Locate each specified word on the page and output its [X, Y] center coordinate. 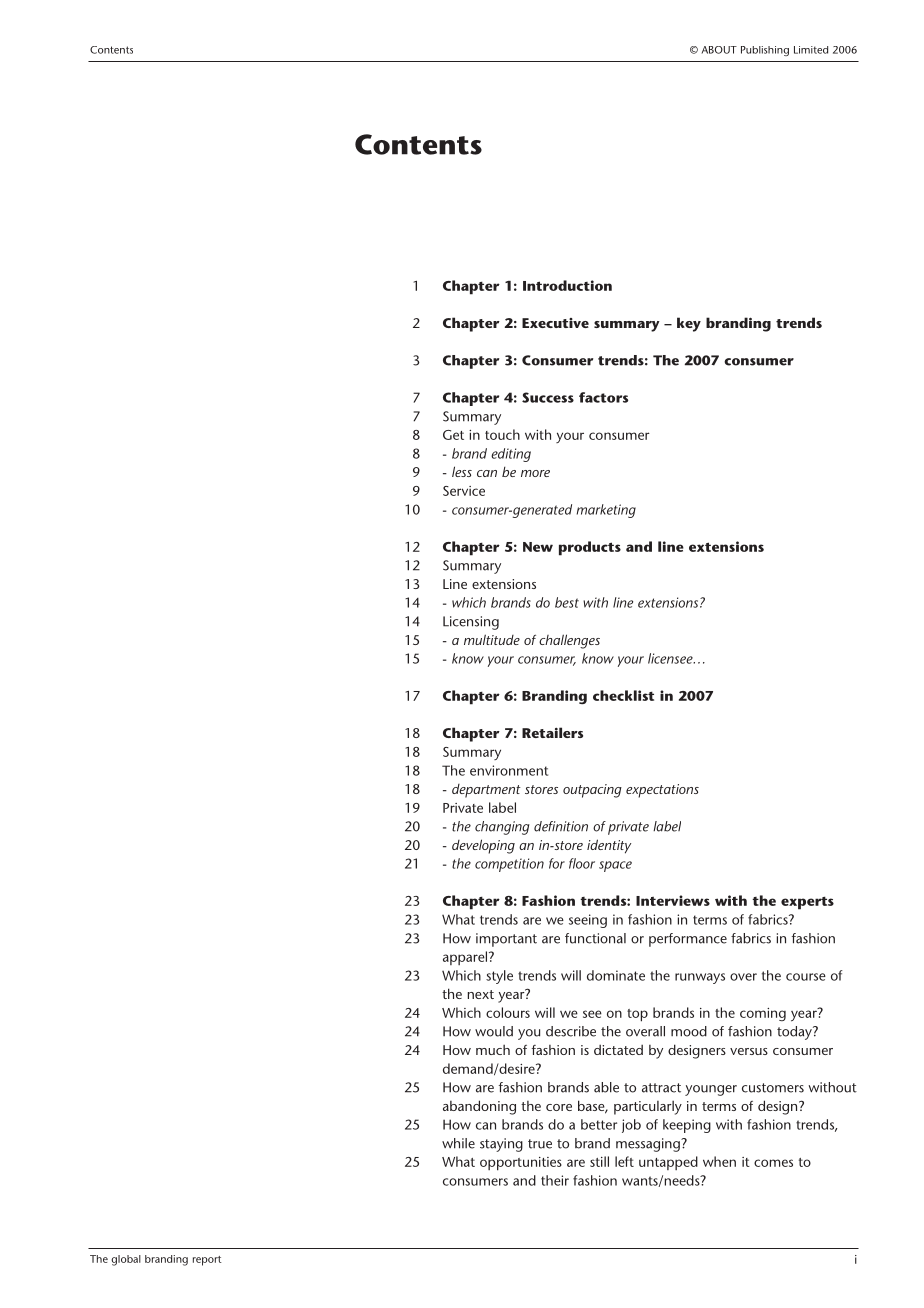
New [538, 547]
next [481, 994]
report [207, 1261]
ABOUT [719, 50]
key [689, 324]
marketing [606, 511]
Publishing [765, 51]
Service [464, 491]
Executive [555, 323]
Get [453, 435]
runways [700, 978]
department [486, 791]
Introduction [567, 285]
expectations [662, 791]
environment [509, 770]
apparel [466, 958]
